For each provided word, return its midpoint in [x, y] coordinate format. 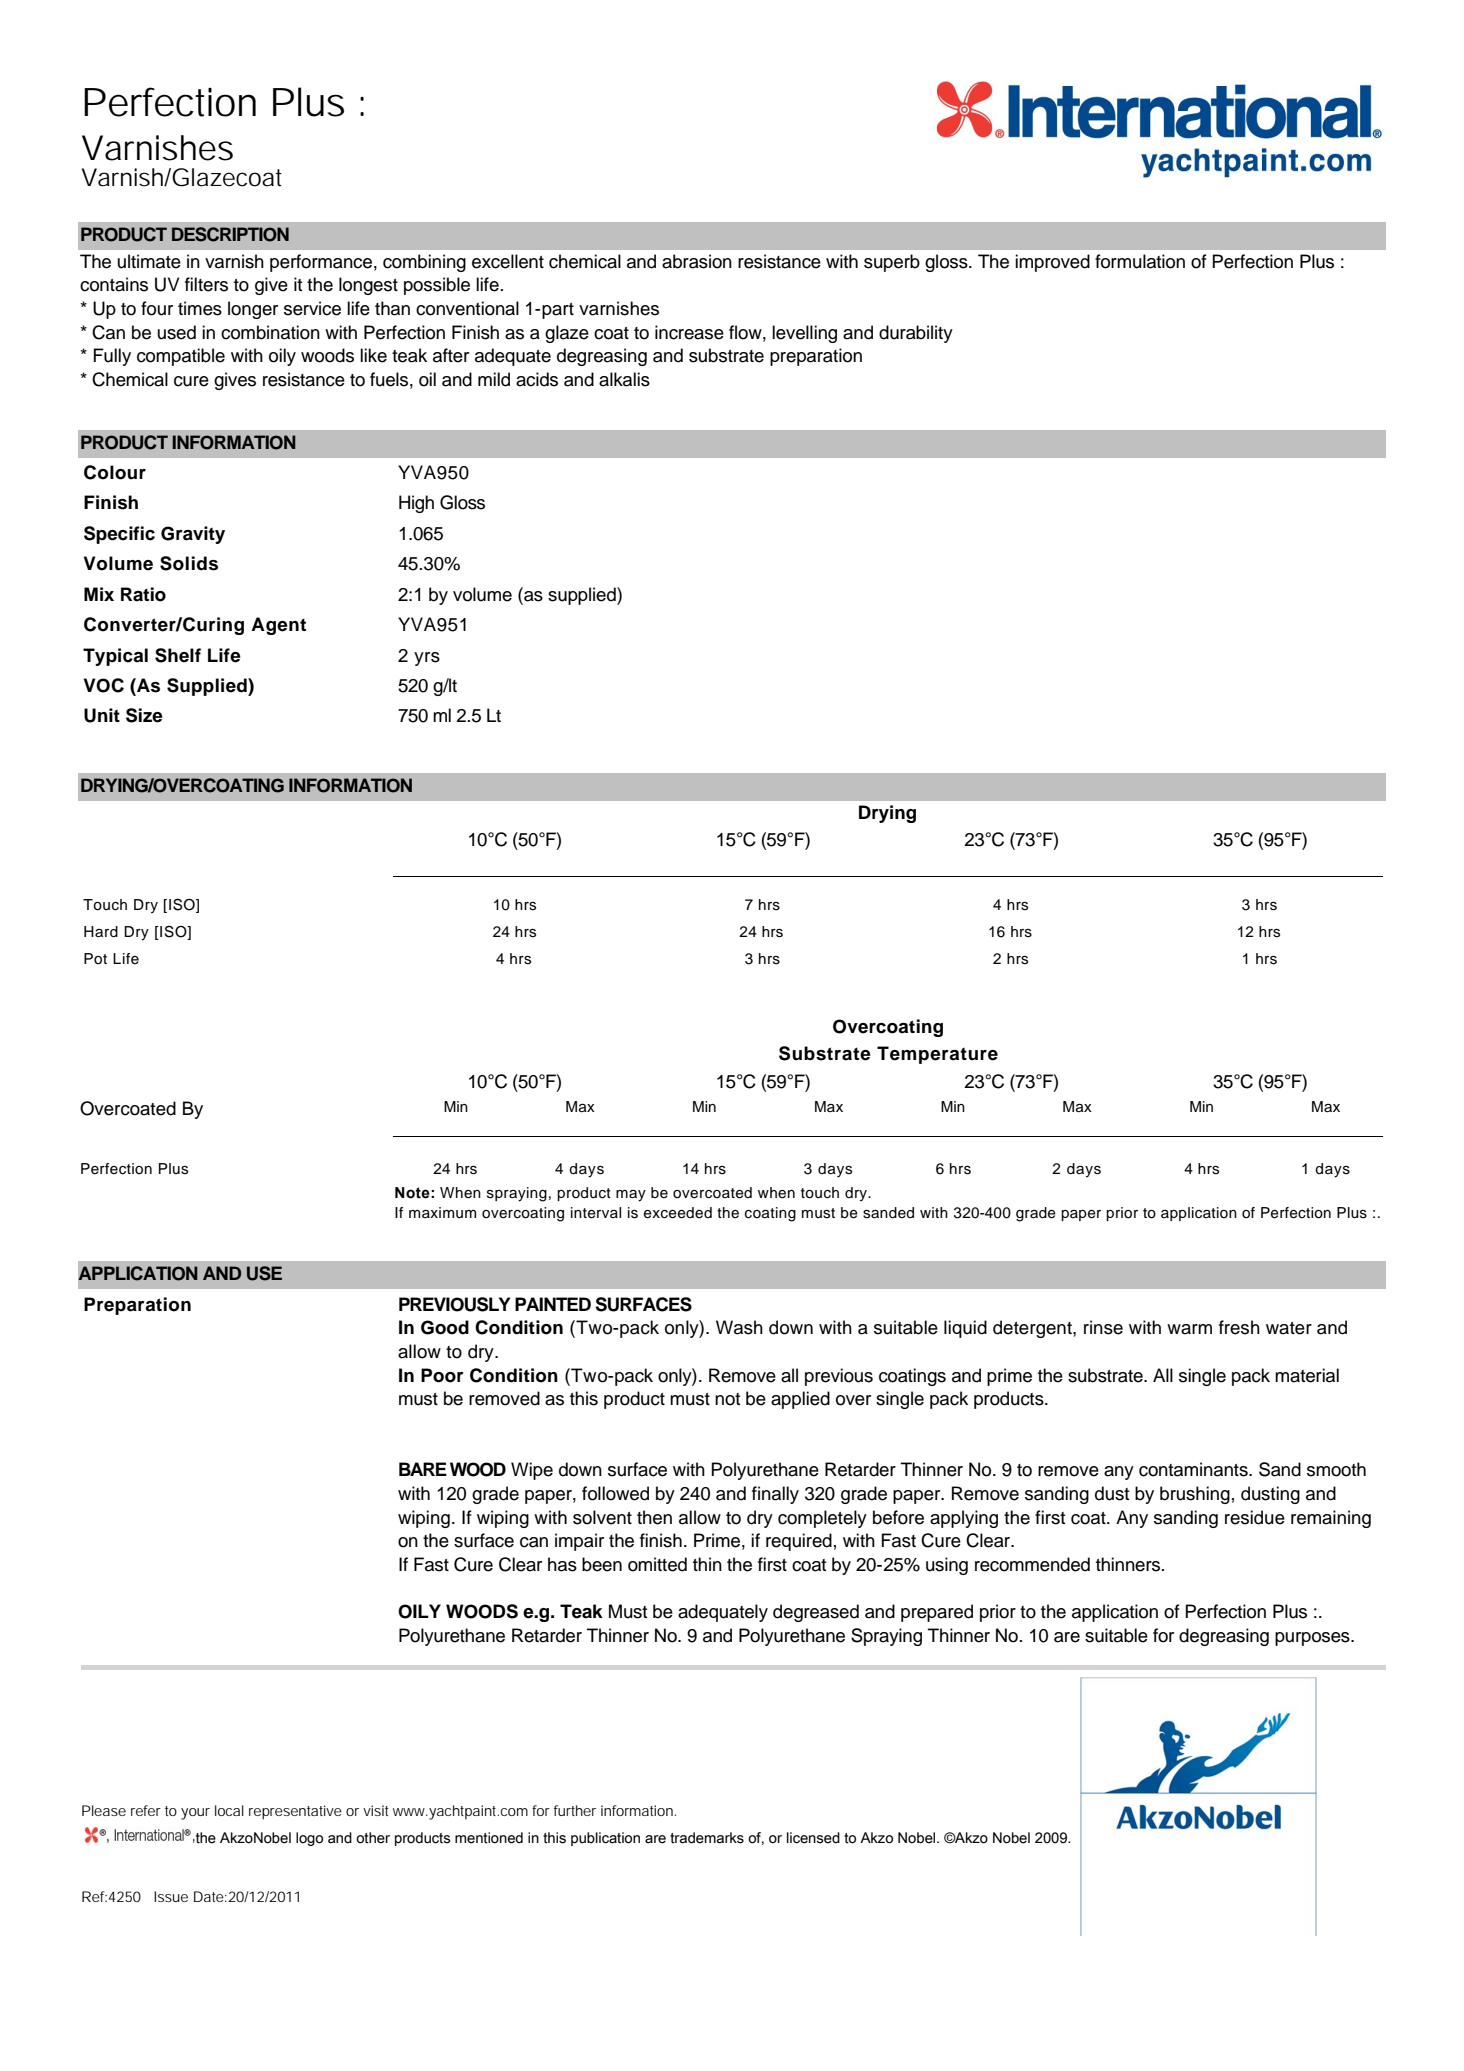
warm [1189, 1329]
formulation [1140, 261]
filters [206, 284]
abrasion [697, 261]
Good [445, 1327]
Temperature [937, 1055]
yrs [427, 659]
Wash [739, 1327]
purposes [1313, 1639]
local [229, 1810]
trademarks [707, 1838]
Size [144, 715]
